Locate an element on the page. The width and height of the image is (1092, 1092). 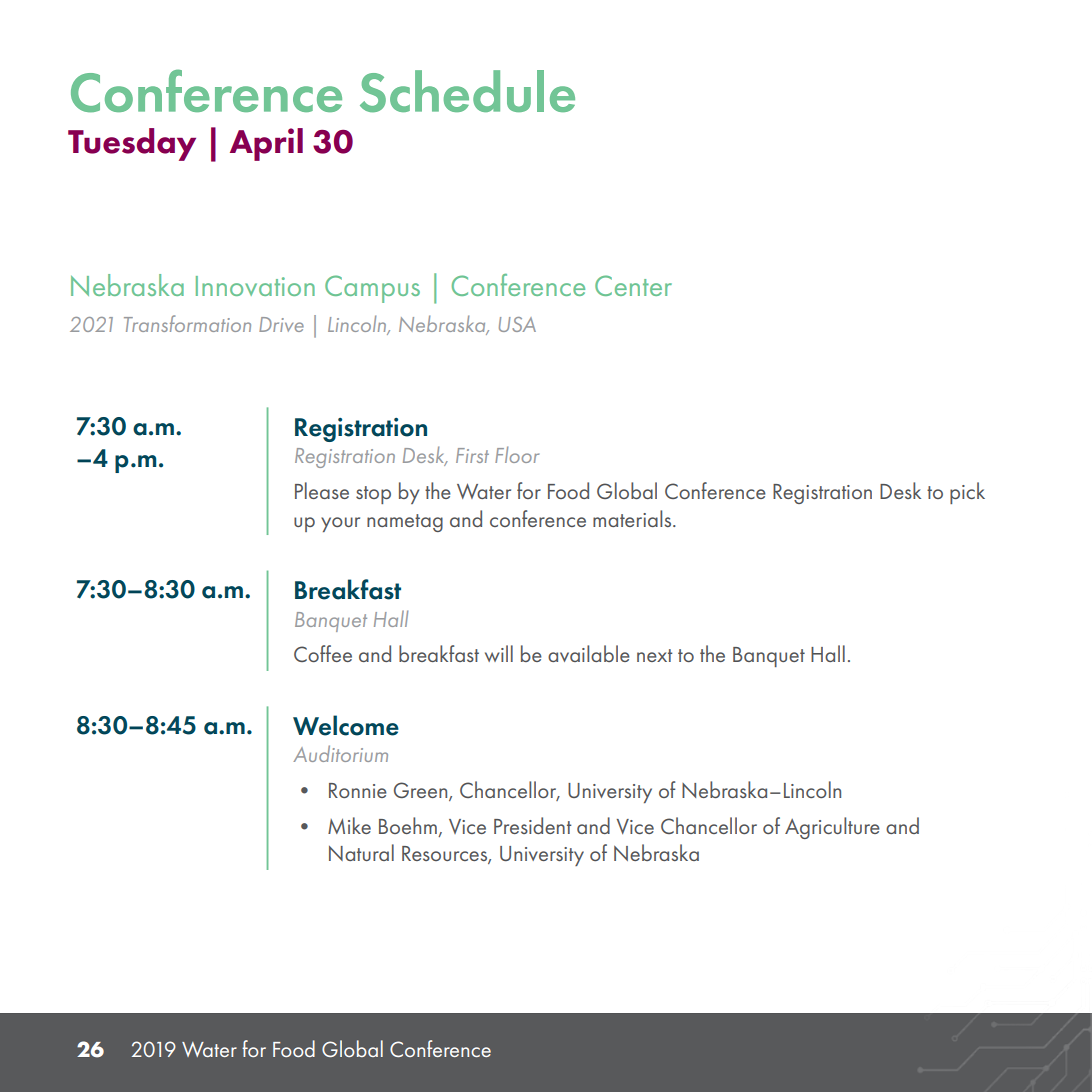
next is located at coordinates (654, 655).
